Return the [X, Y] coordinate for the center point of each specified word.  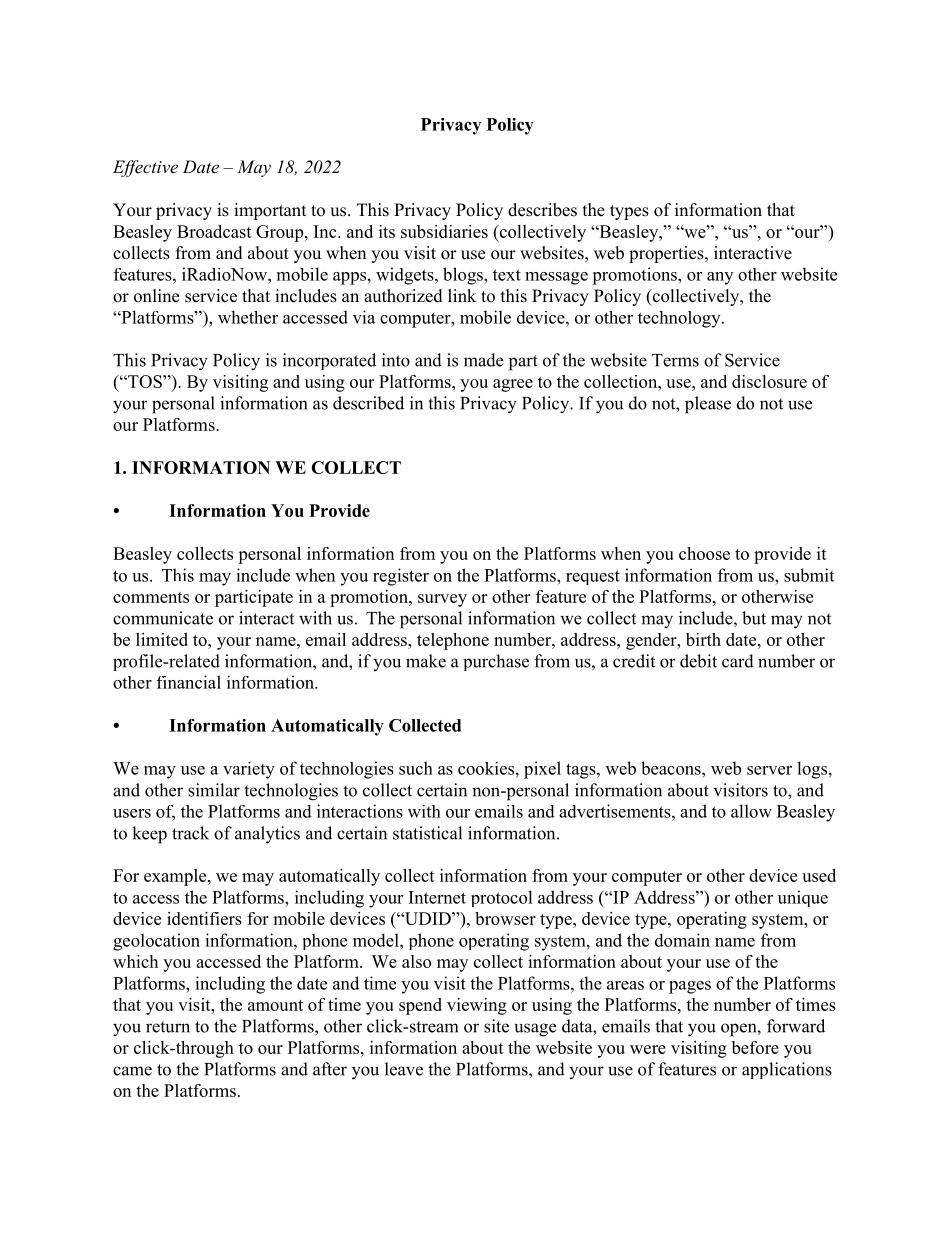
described [368, 403]
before [755, 1047]
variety [249, 770]
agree [513, 385]
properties [667, 254]
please [708, 405]
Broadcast [214, 231]
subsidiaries [444, 231]
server [769, 770]
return [168, 1027]
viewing [477, 1006]
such [416, 768]
